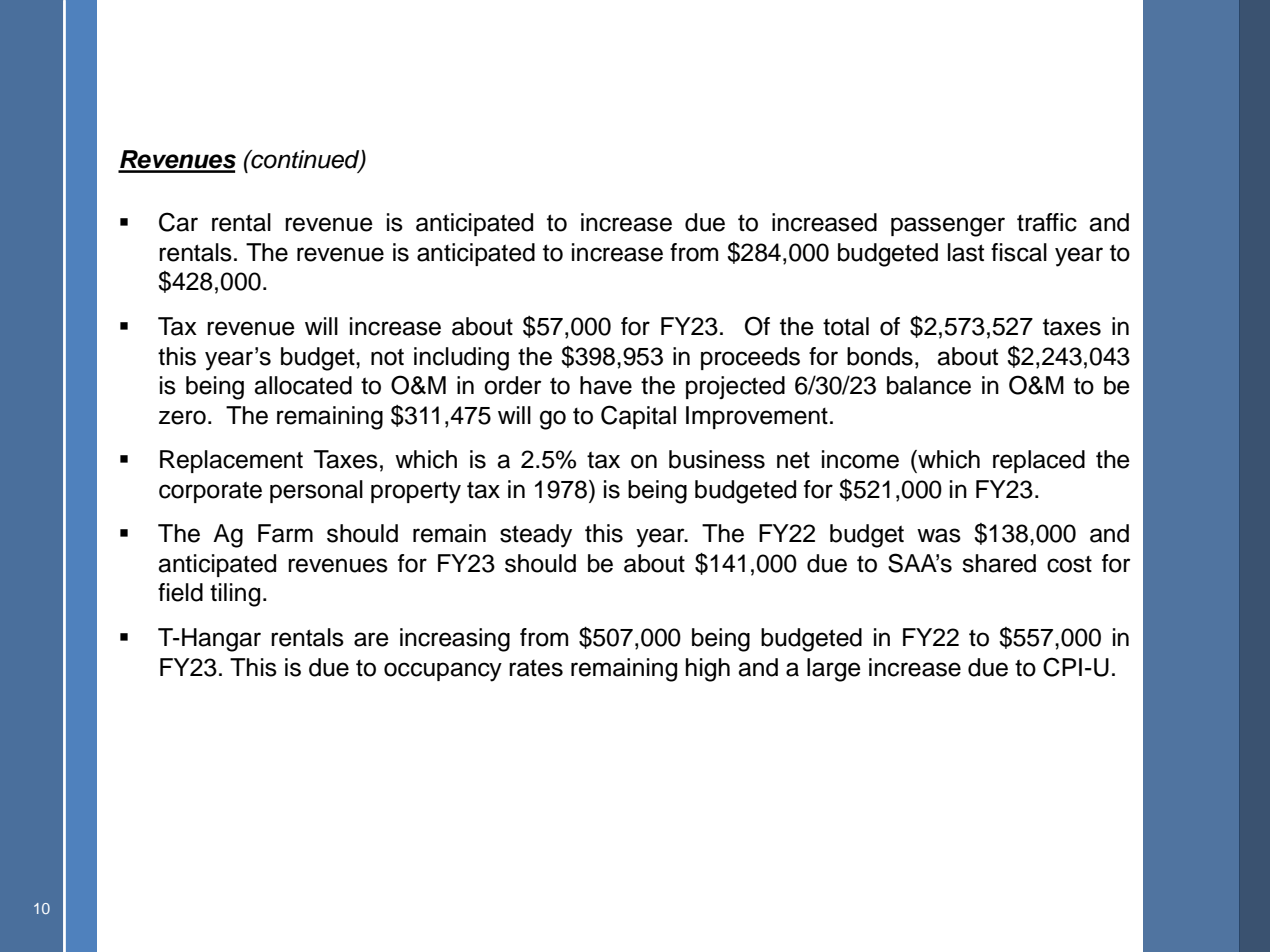  Describe the element at coordinates (948, 227) in the page. I see `passenger` at that location.
